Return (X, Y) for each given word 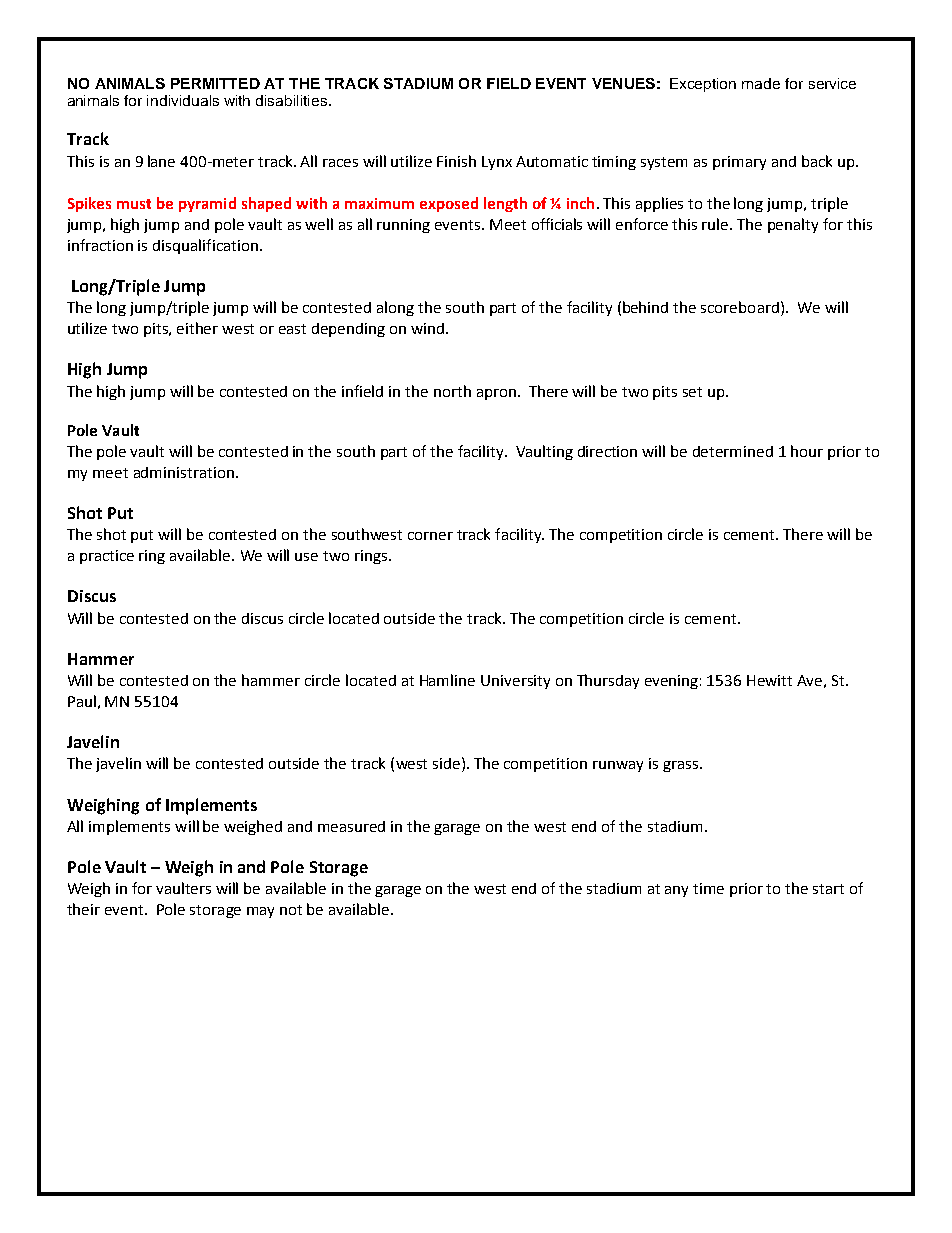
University (515, 682)
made (761, 83)
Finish (456, 161)
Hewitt (769, 680)
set (692, 392)
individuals (183, 100)
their (83, 909)
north (452, 391)
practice (107, 557)
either (197, 328)
